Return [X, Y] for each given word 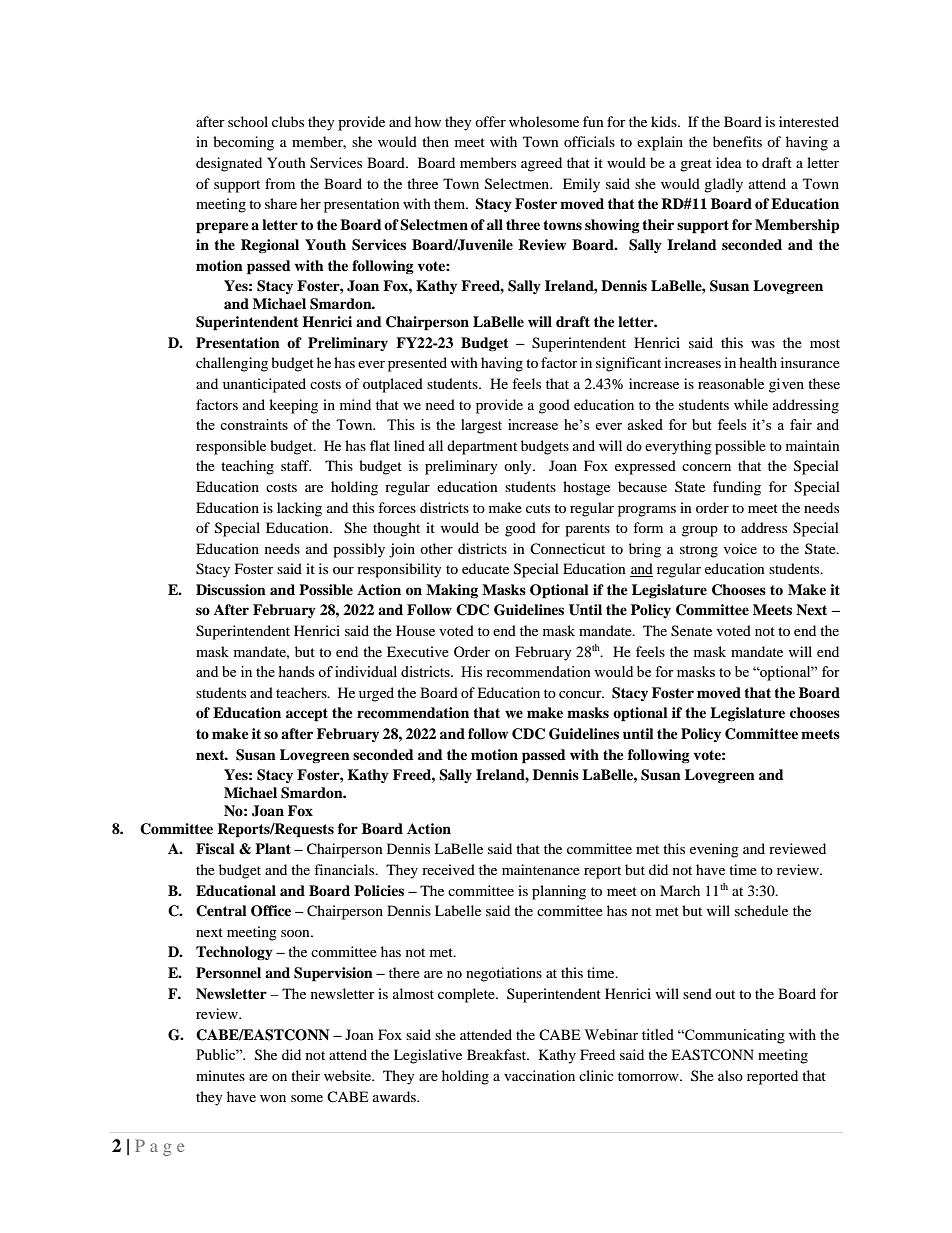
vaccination [539, 1075]
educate [485, 568]
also [730, 1075]
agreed [541, 164]
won [273, 1098]
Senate [691, 631]
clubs [288, 121]
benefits [737, 141]
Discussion [231, 590]
